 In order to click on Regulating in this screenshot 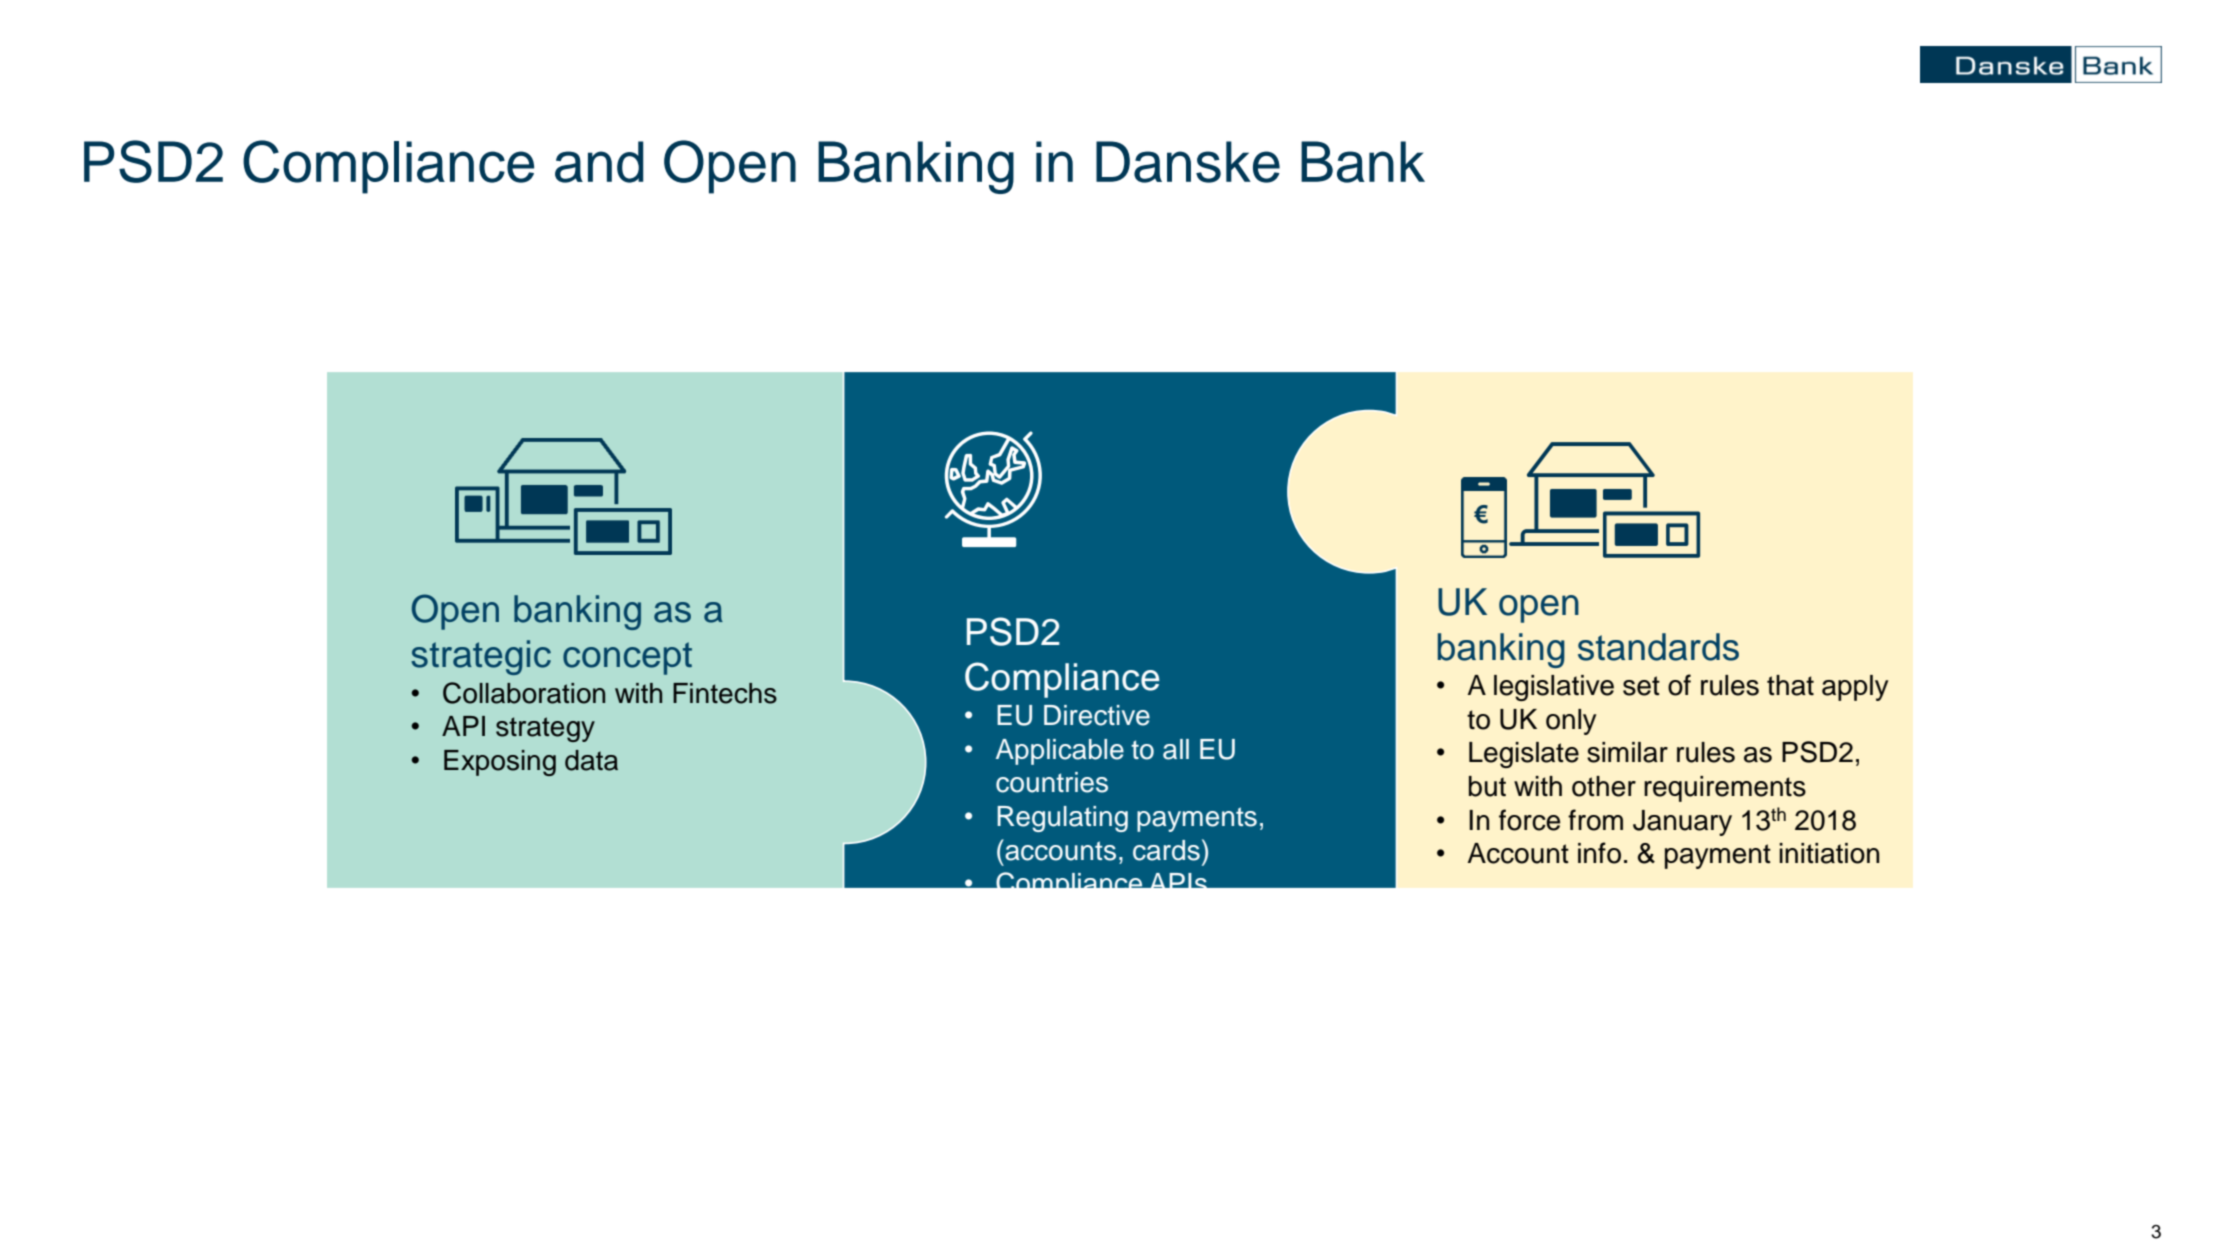, I will do `click(1062, 819)`.
